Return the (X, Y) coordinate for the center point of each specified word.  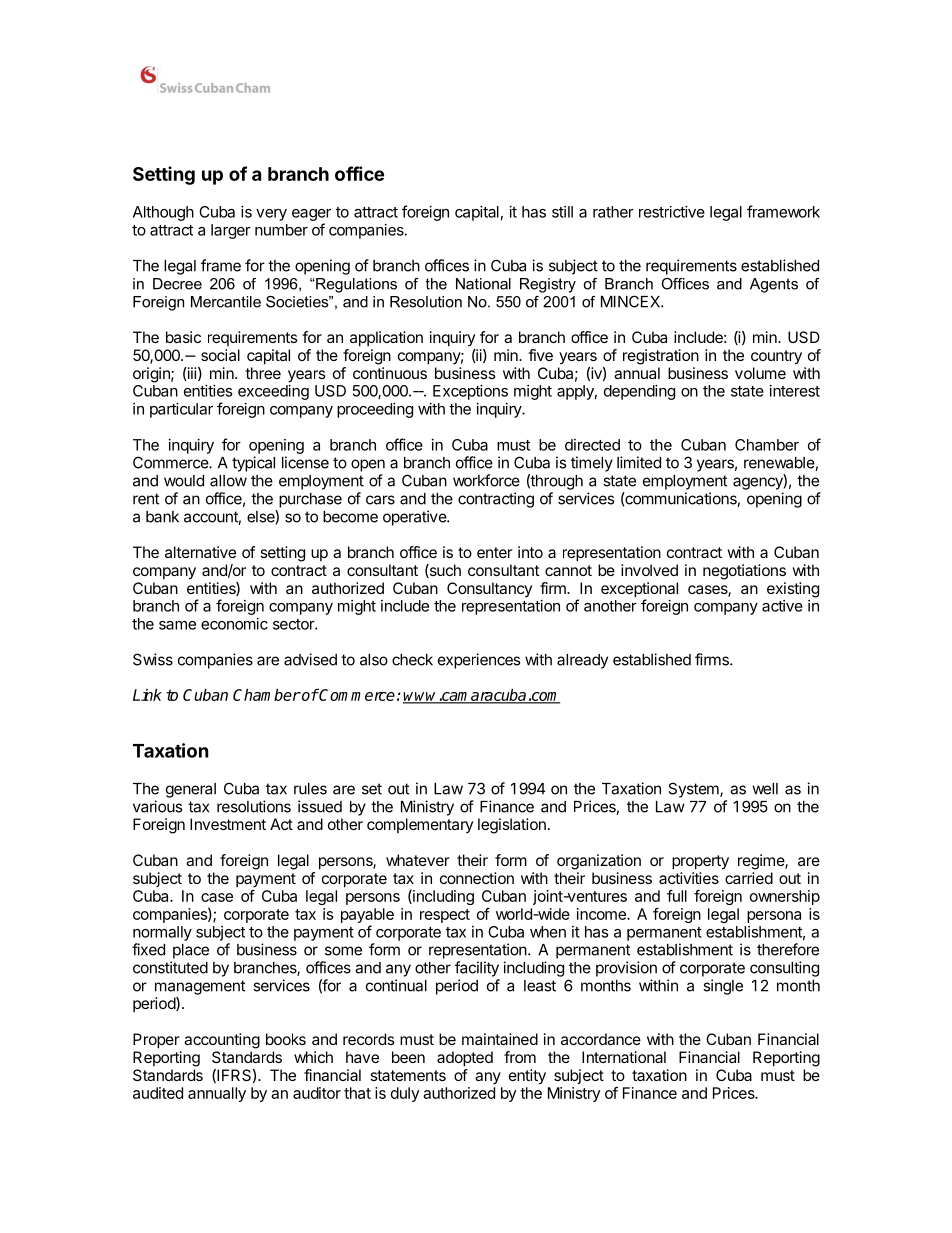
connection (477, 878)
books (286, 1039)
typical (253, 464)
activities (689, 878)
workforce (486, 480)
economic (234, 624)
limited (639, 462)
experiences (479, 661)
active (782, 606)
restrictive (672, 212)
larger (231, 231)
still (562, 212)
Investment (228, 824)
